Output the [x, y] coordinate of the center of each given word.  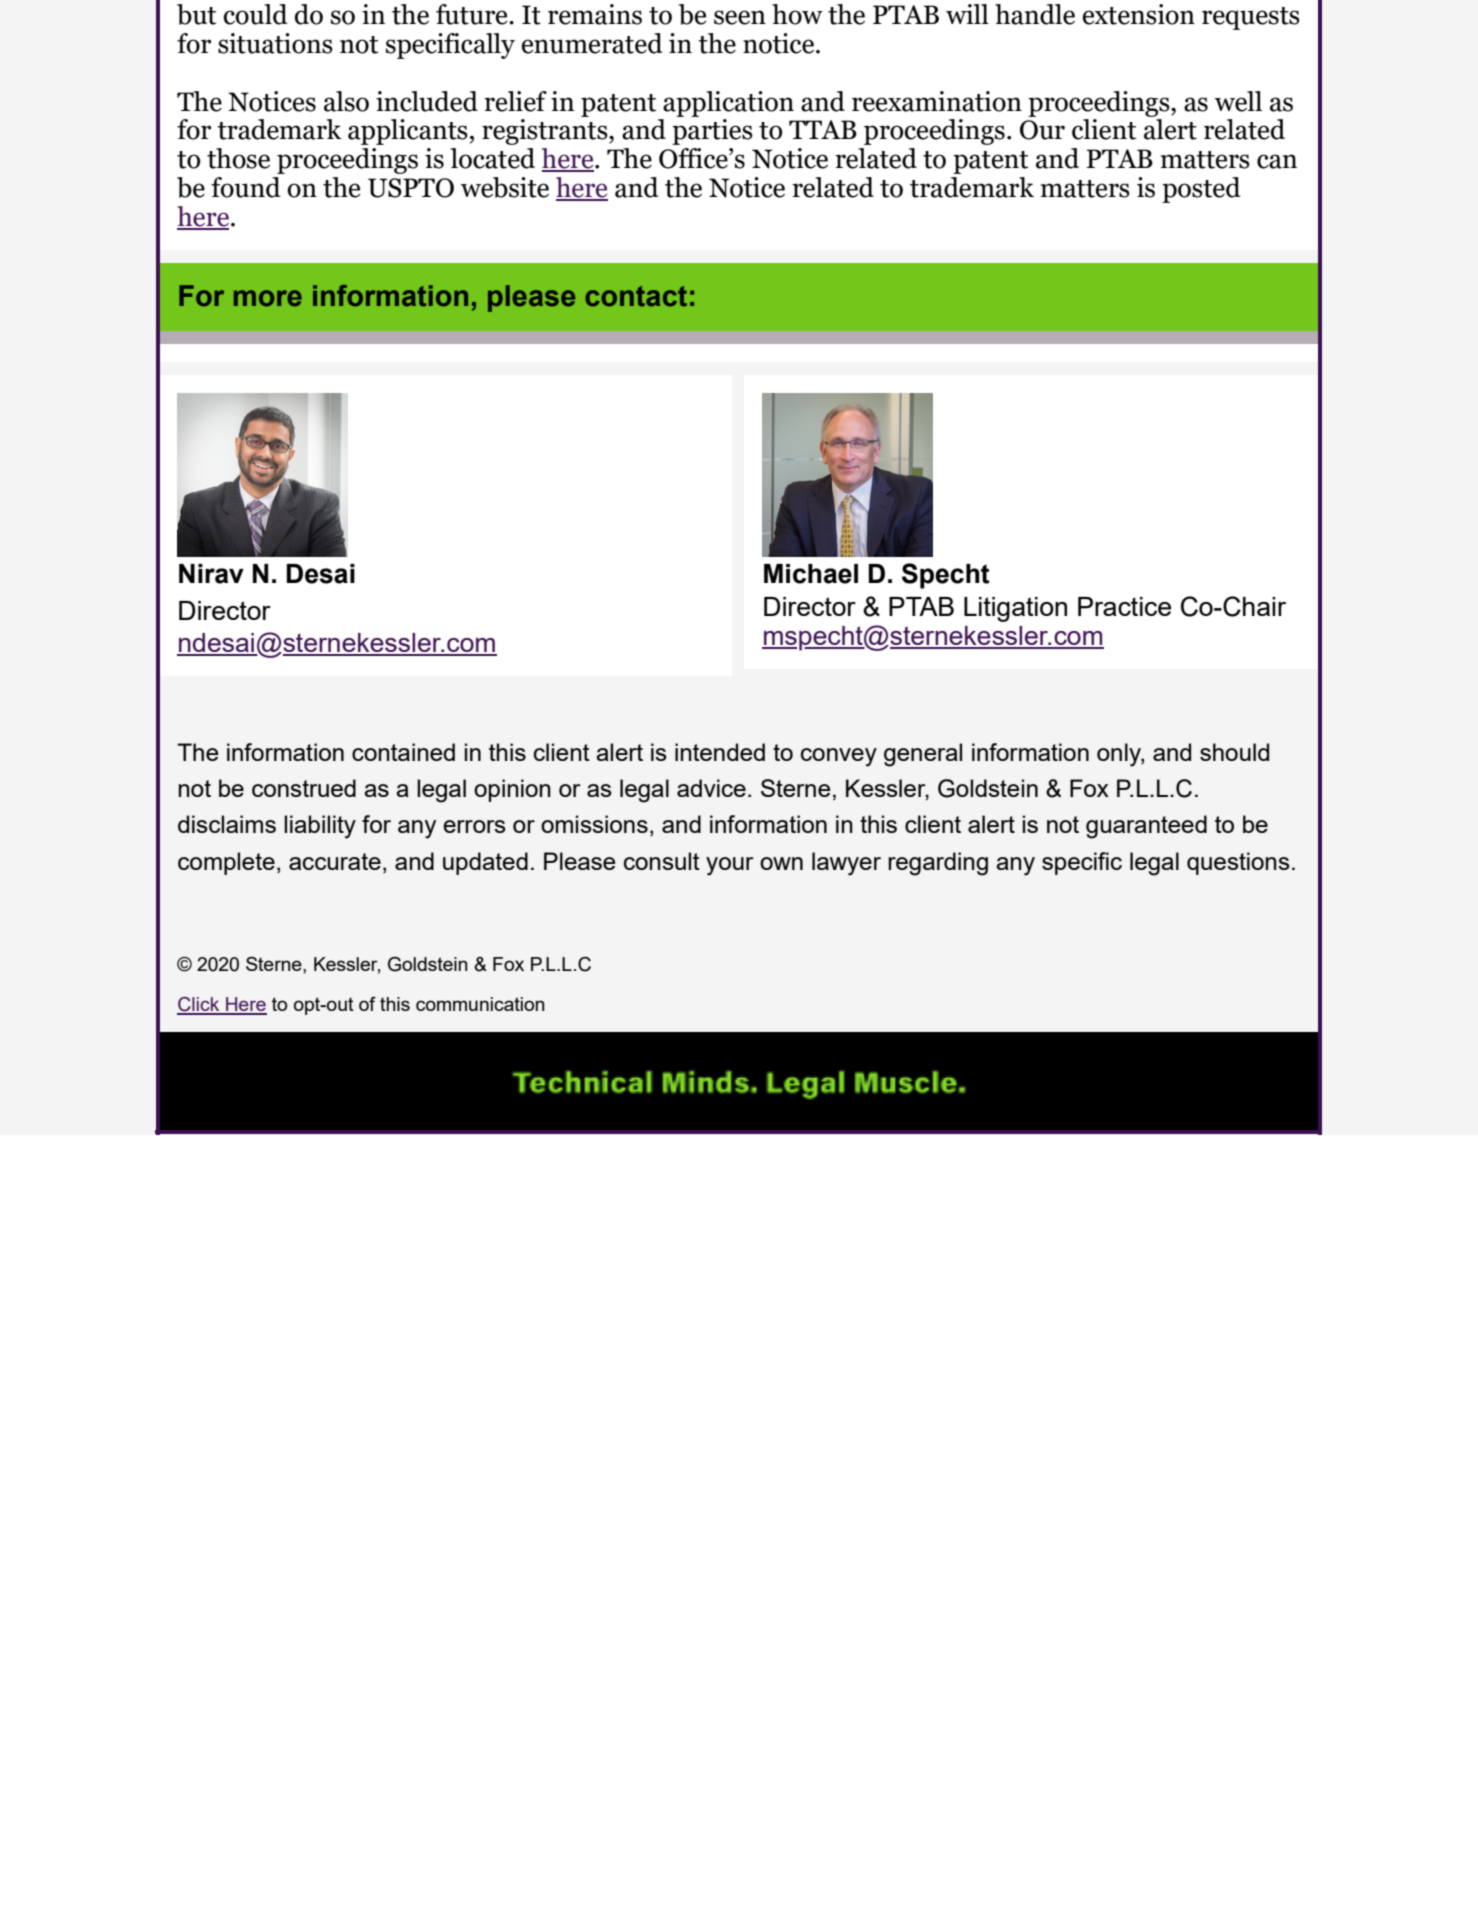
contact [636, 296]
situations [275, 43]
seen [740, 17]
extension [1139, 14]
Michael [811, 574]
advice [711, 788]
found [246, 187]
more [268, 298]
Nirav [211, 574]
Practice [1124, 606]
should [1234, 752]
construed [304, 788]
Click [199, 1005]
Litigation [1015, 609]
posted [1201, 190]
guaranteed [1146, 827]
